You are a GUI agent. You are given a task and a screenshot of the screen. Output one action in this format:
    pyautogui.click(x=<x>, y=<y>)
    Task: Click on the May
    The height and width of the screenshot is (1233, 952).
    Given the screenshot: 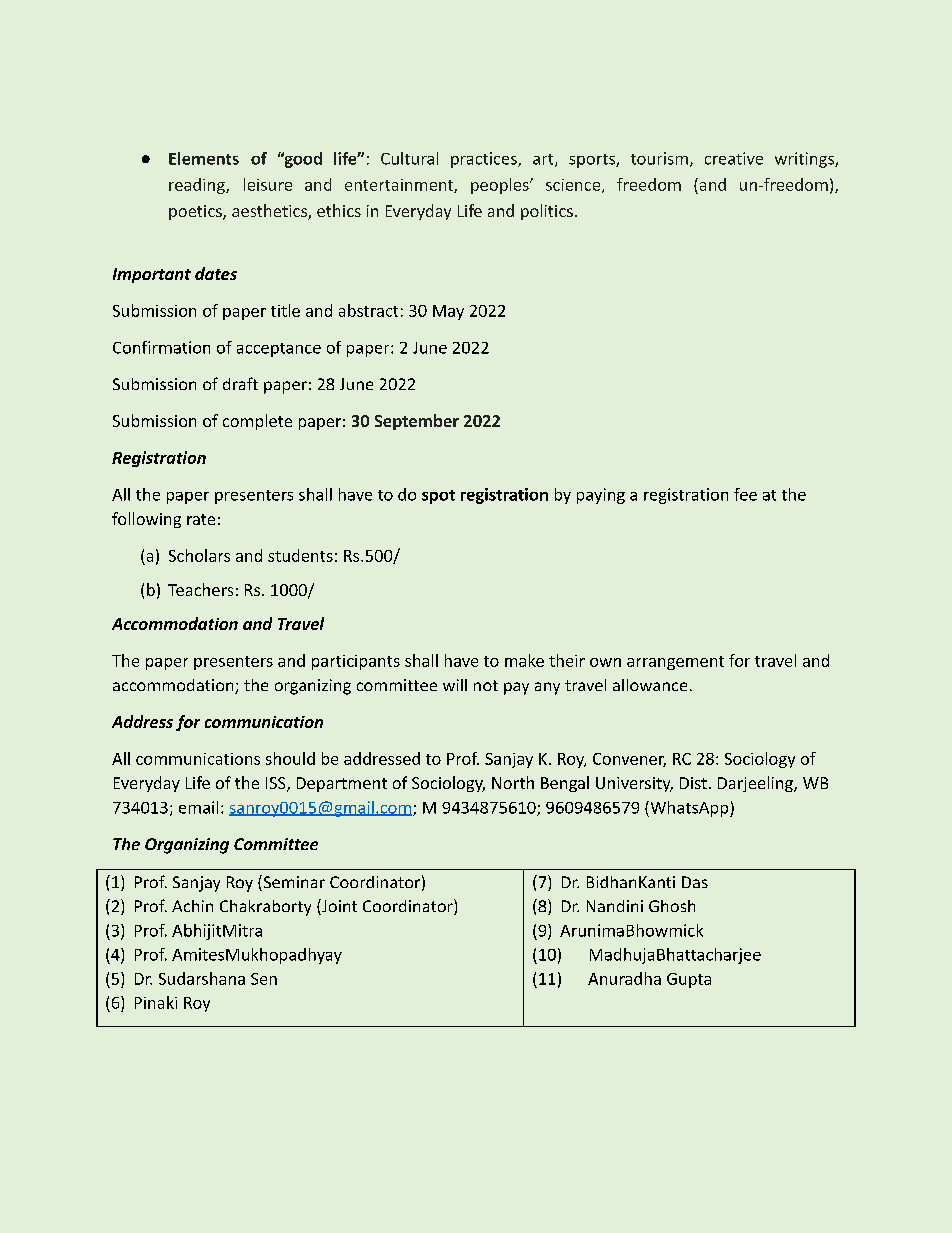 What is the action you would take?
    pyautogui.click(x=448, y=312)
